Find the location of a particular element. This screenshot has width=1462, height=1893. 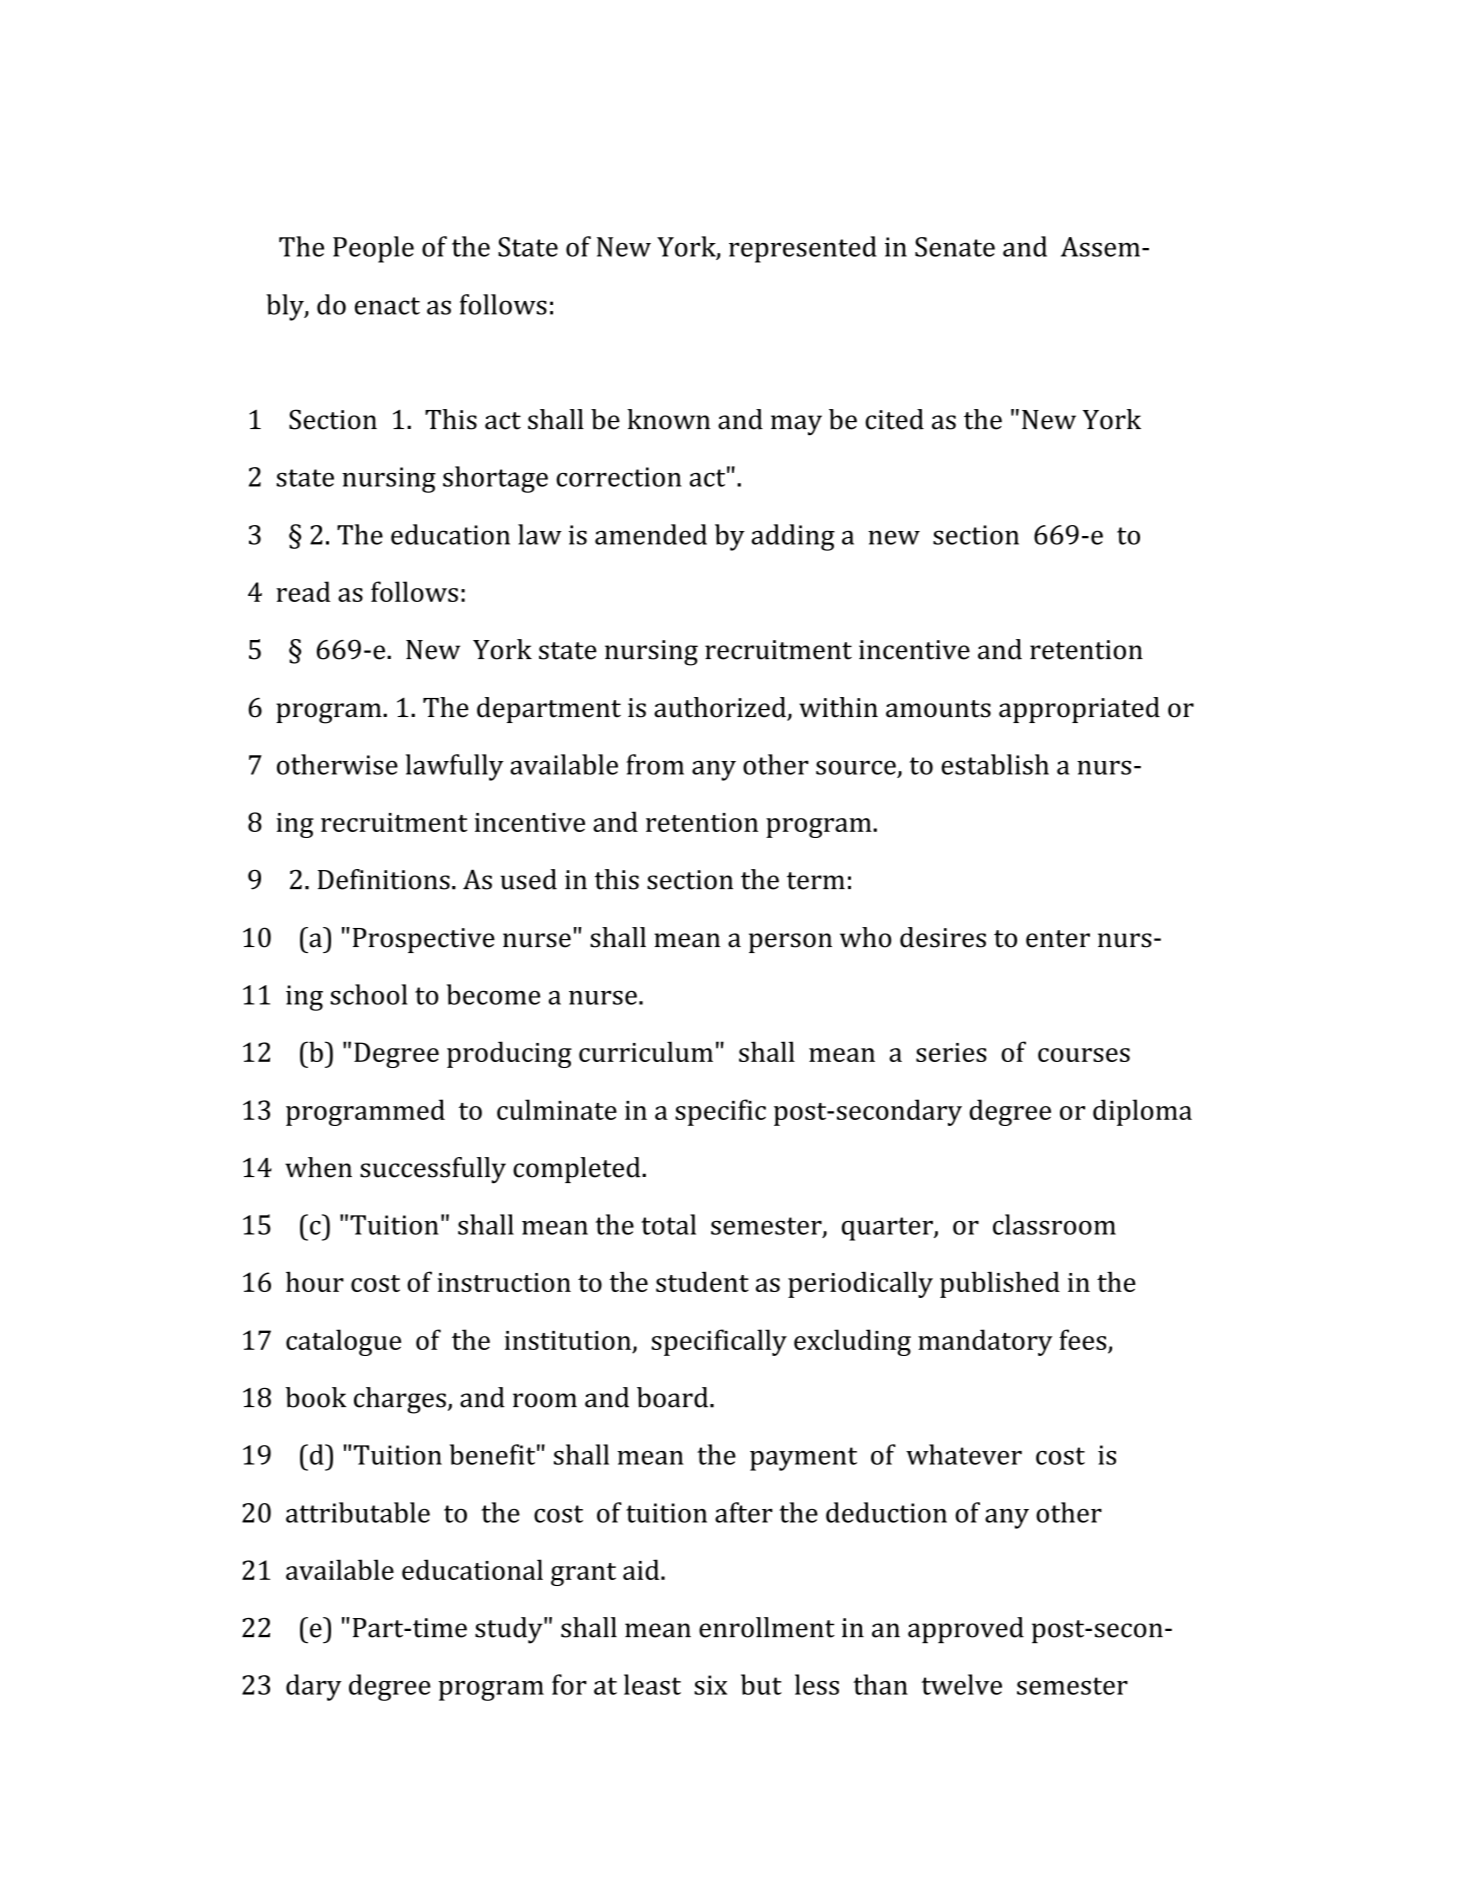

represented is located at coordinates (803, 249).
